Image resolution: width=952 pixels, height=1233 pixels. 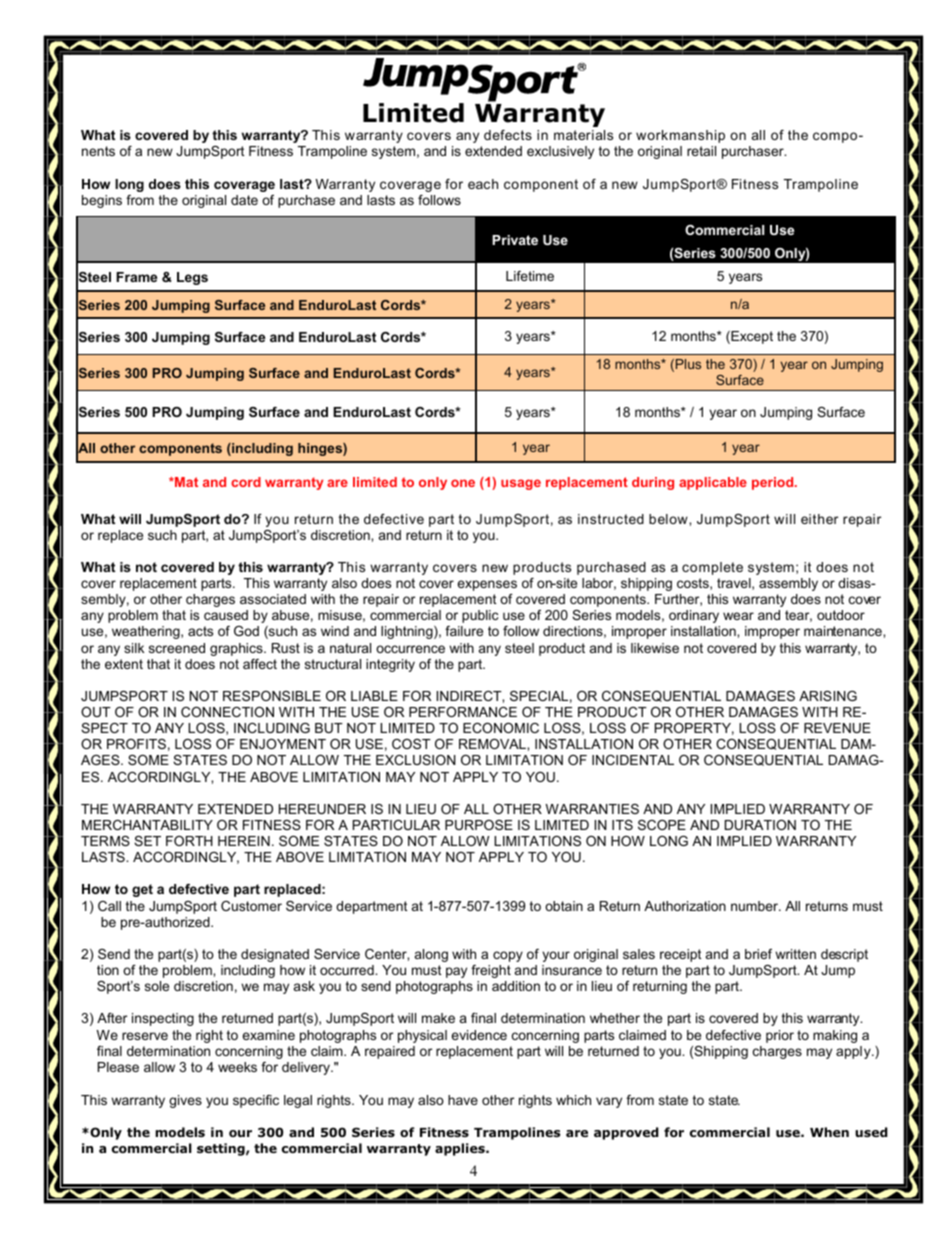 I want to click on number, so click(x=755, y=906).
